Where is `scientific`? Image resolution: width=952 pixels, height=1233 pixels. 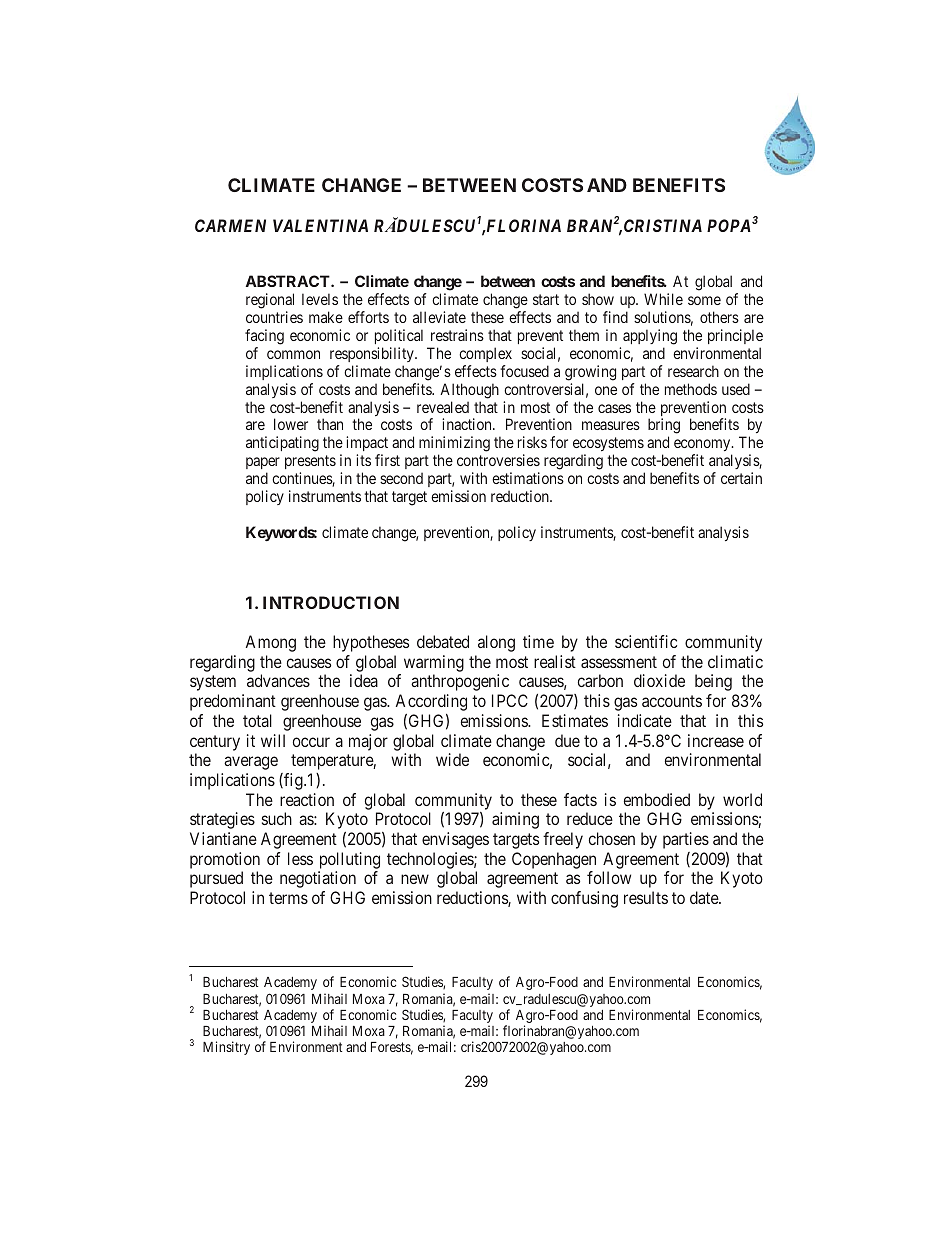 scientific is located at coordinates (646, 641).
